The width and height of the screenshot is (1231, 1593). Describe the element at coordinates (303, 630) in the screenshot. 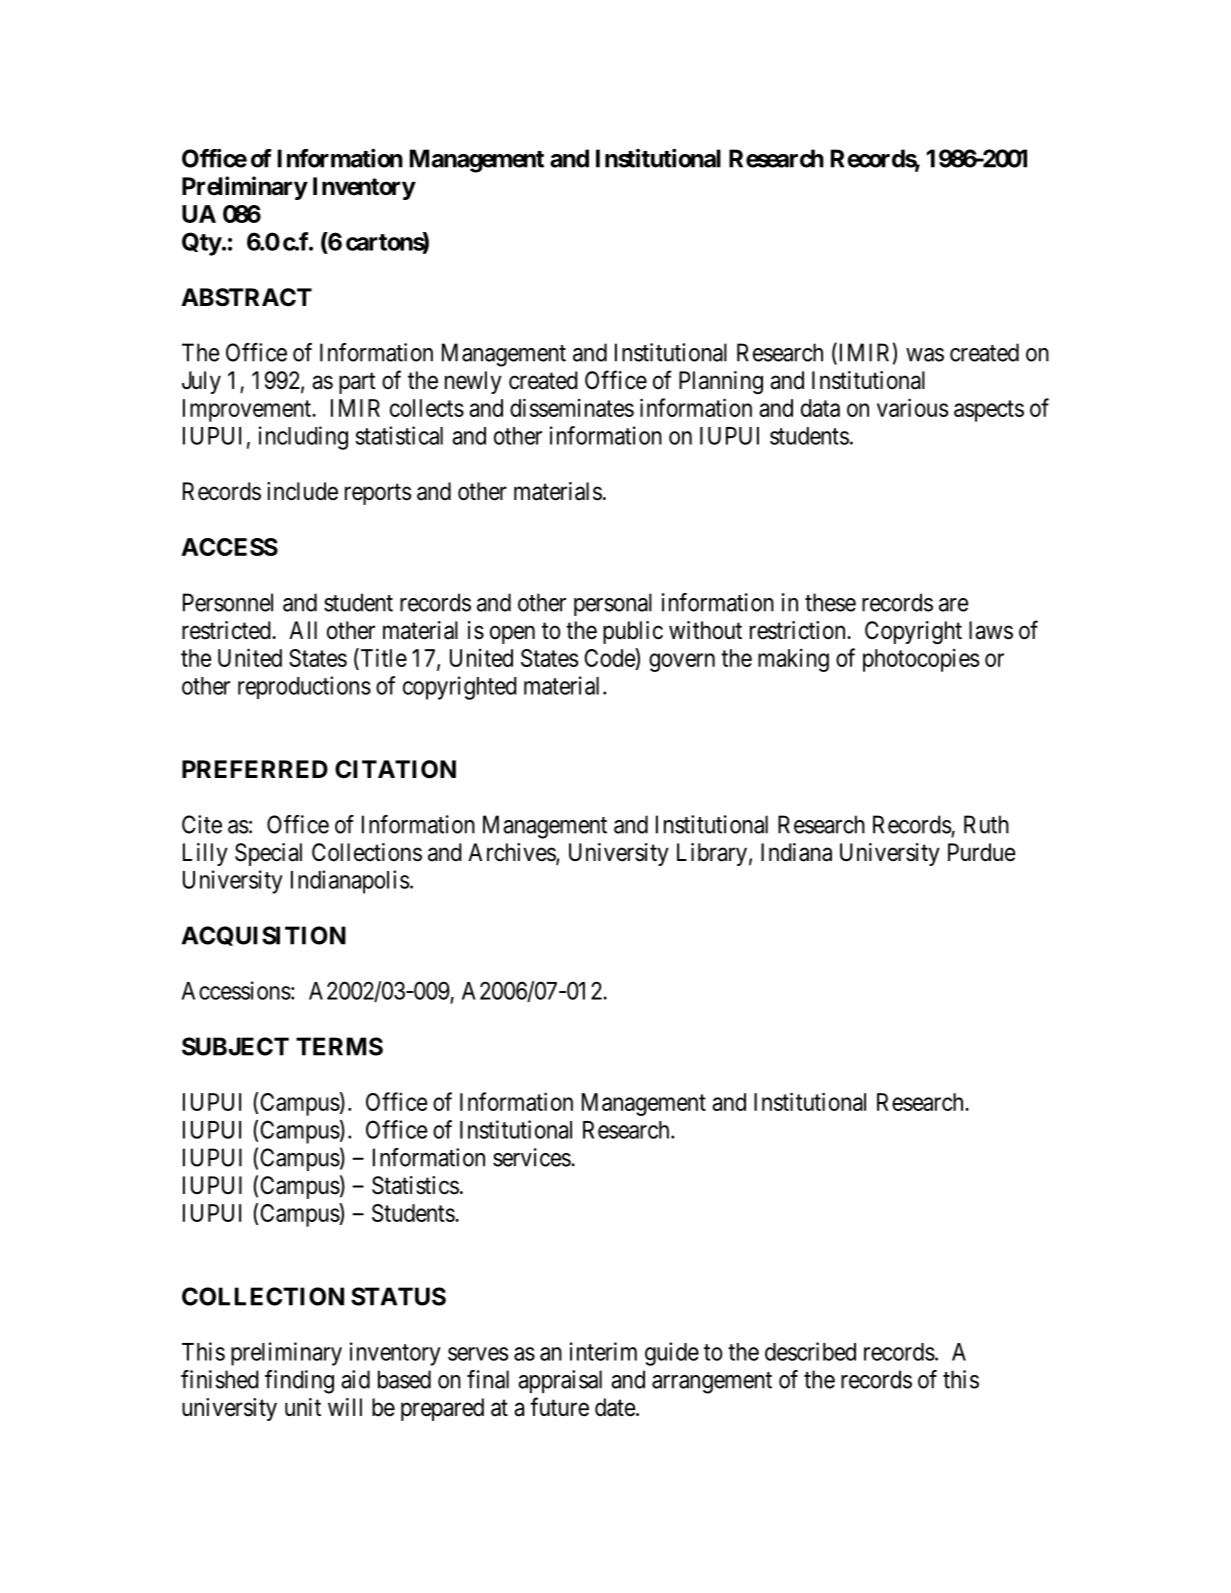

I see `All` at that location.
